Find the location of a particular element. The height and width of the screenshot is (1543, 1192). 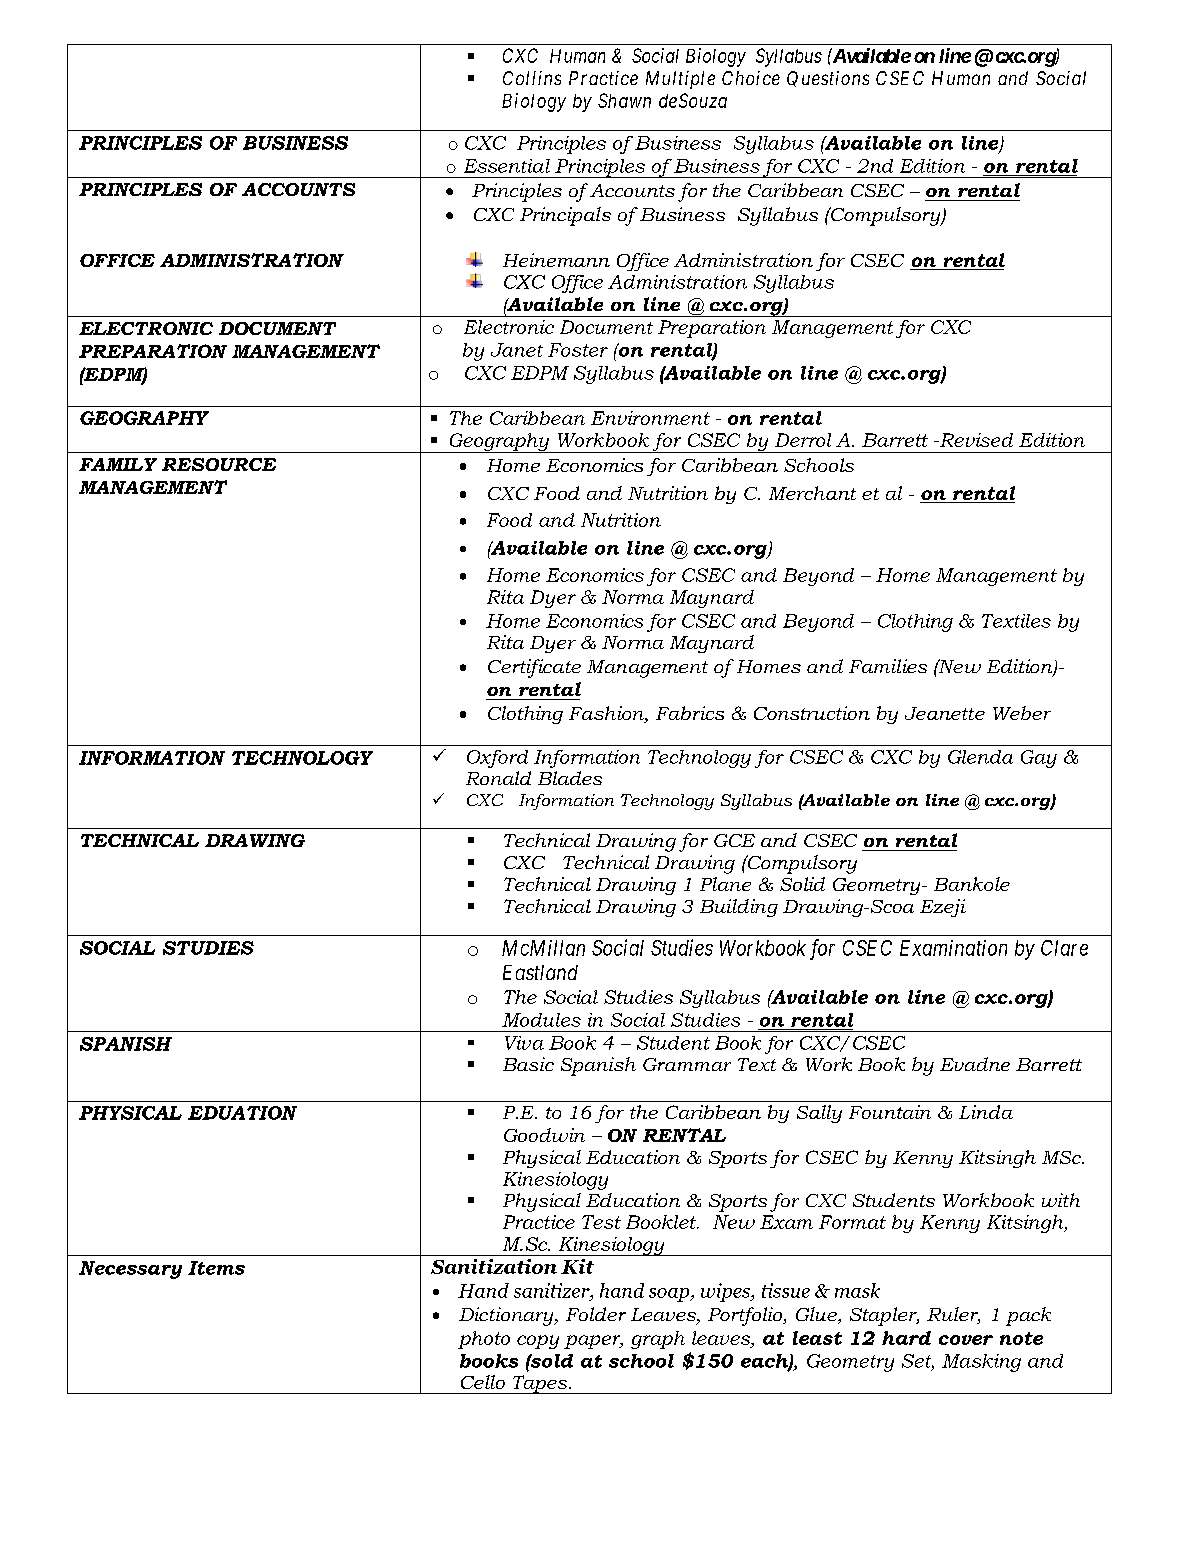

Glenda is located at coordinates (980, 757).
